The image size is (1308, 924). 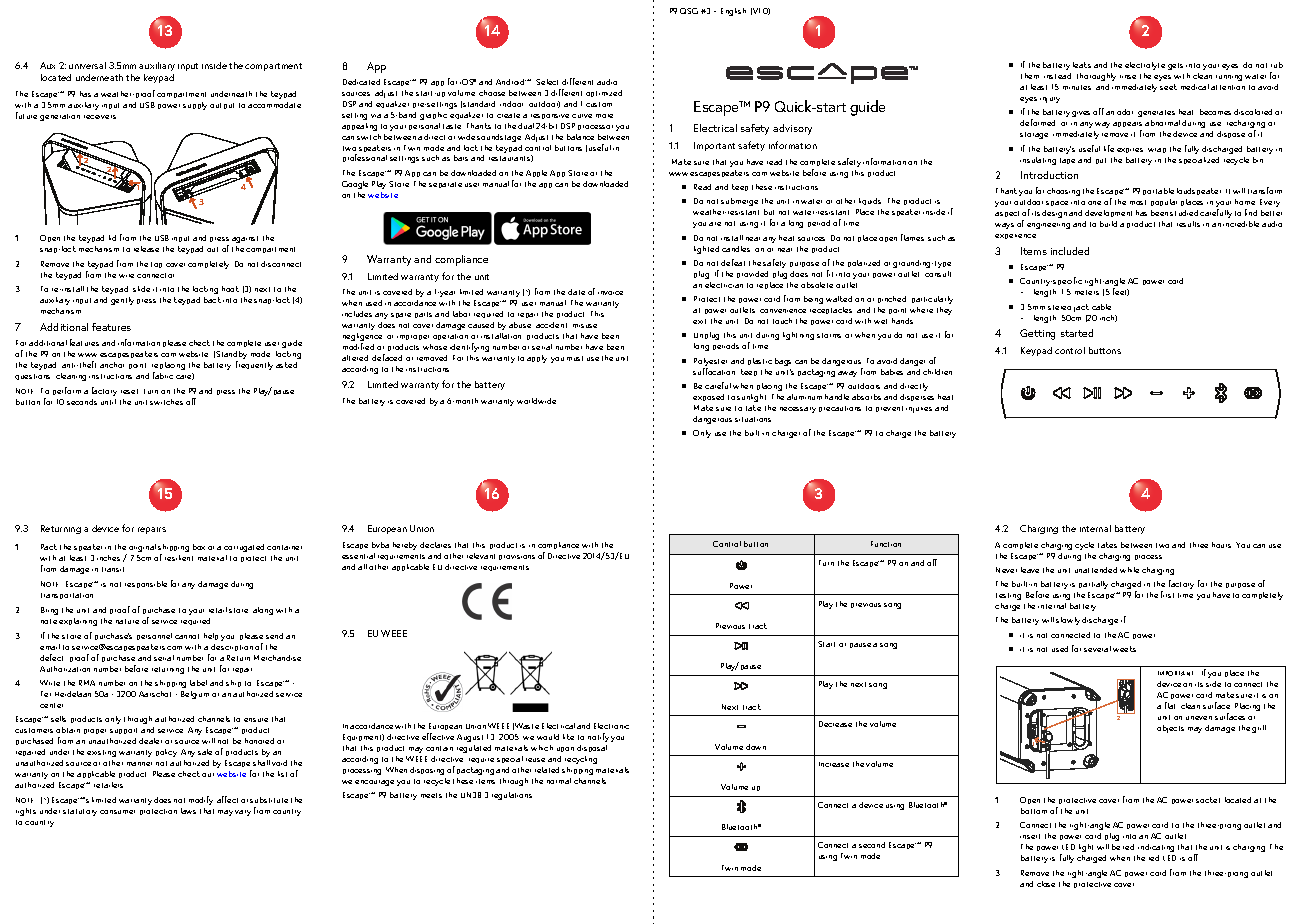 I want to click on until, so click(x=108, y=402).
